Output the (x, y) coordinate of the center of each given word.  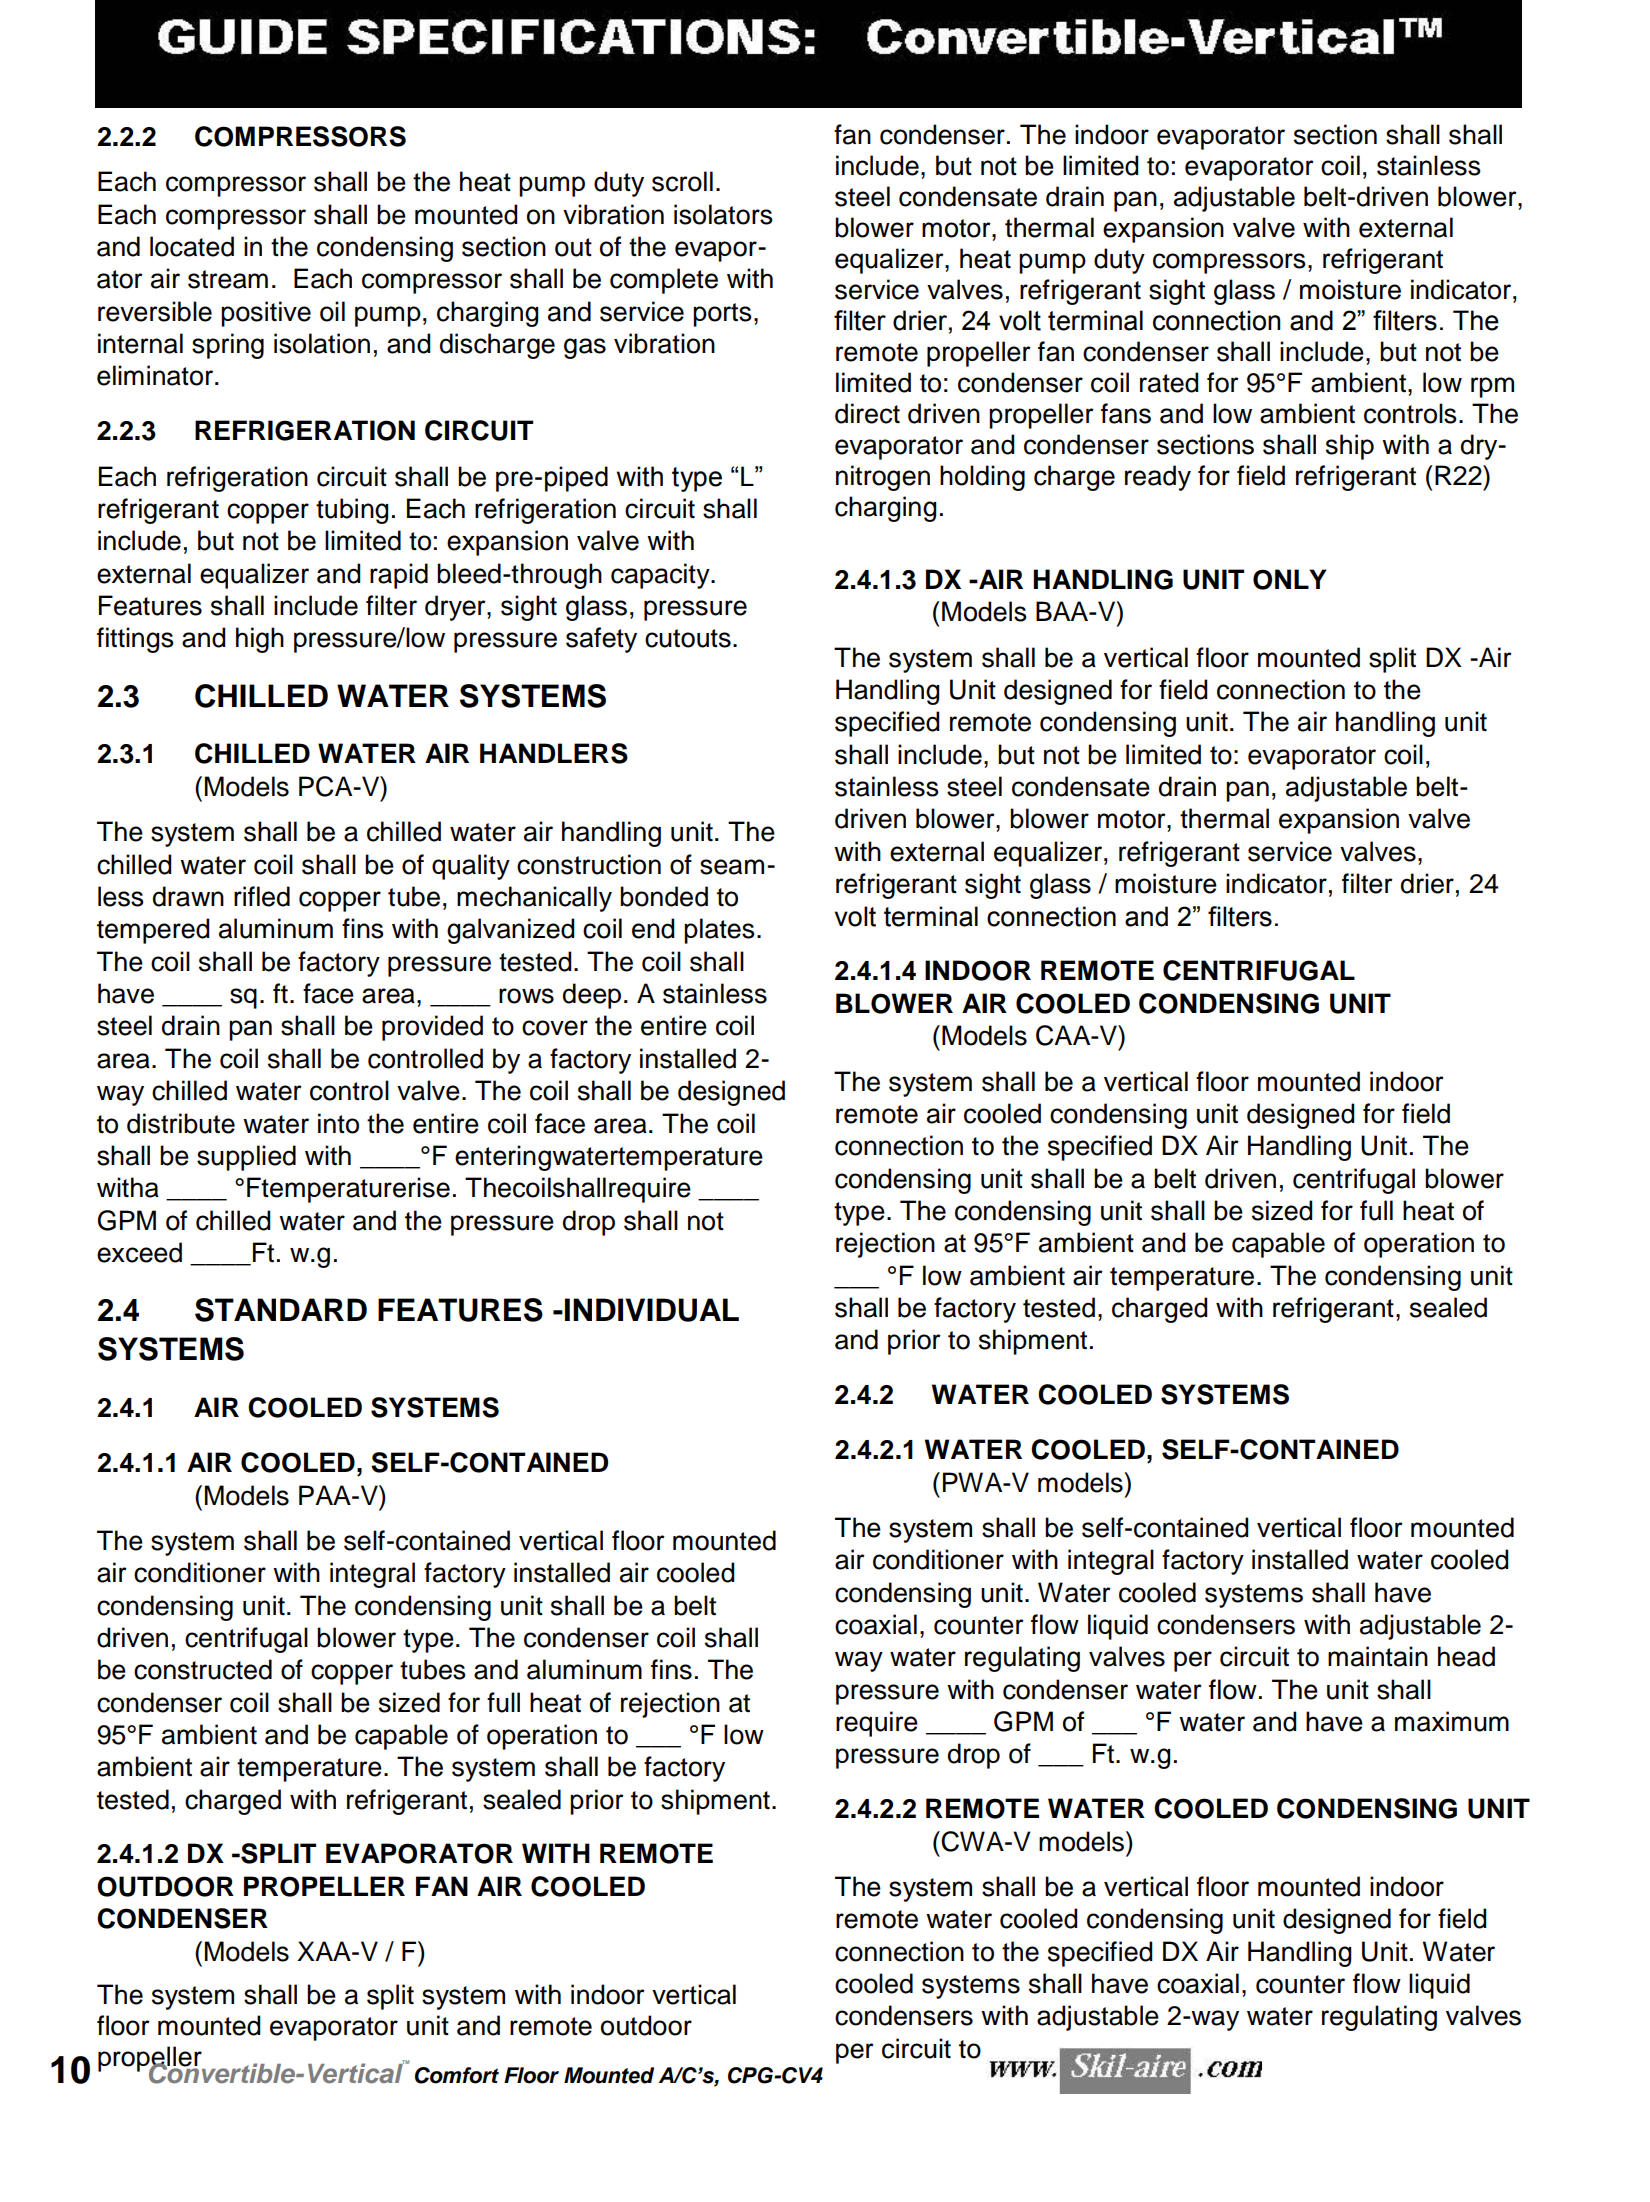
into (338, 1123)
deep (592, 996)
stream (228, 279)
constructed (203, 1669)
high (260, 640)
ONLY (1290, 579)
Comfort (457, 2075)
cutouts (688, 638)
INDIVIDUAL (652, 1310)
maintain (1378, 1656)
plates (719, 931)
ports (722, 315)
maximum (1452, 1721)
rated (1169, 382)
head (1466, 1656)
